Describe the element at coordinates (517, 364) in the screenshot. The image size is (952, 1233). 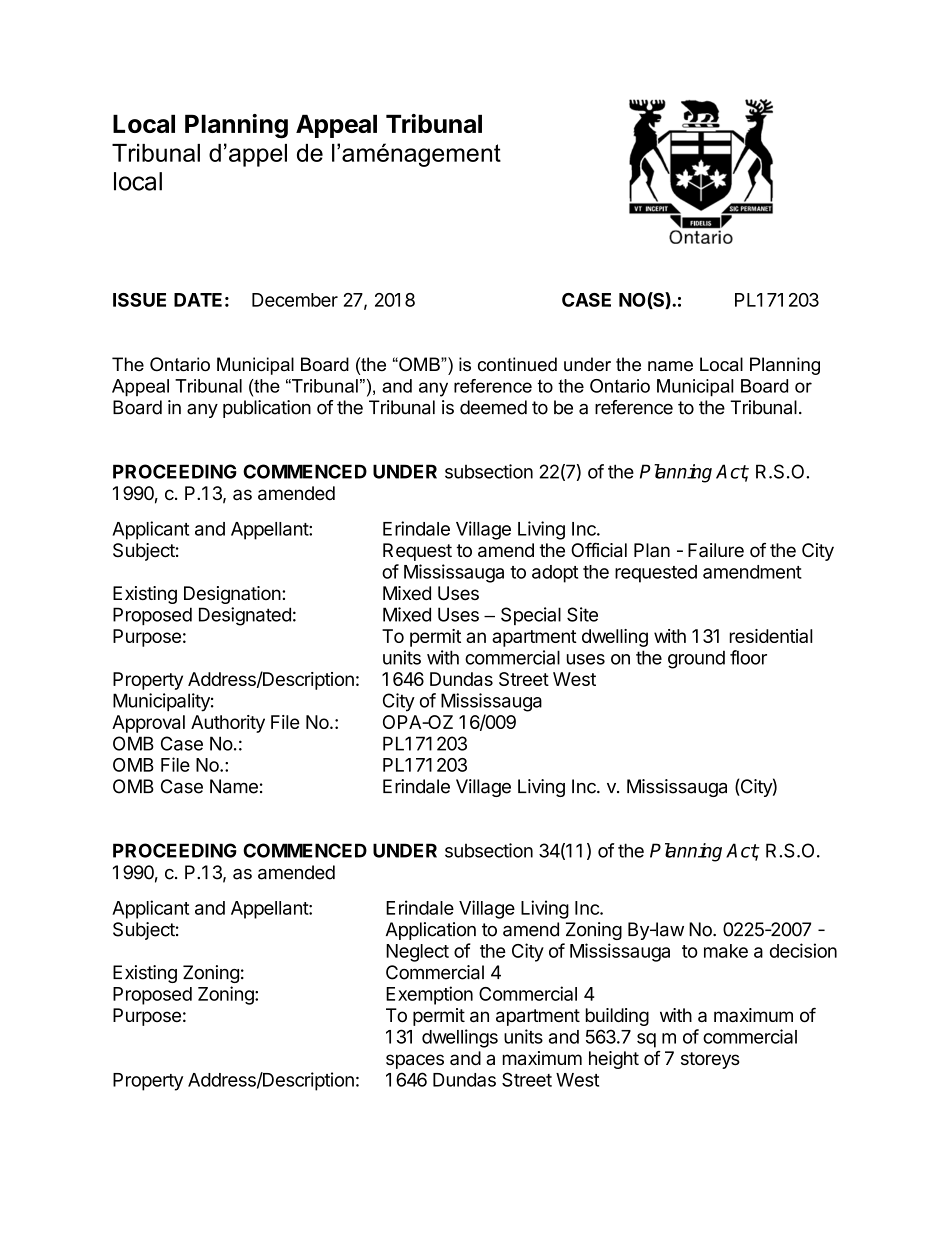
I see `continued` at that location.
